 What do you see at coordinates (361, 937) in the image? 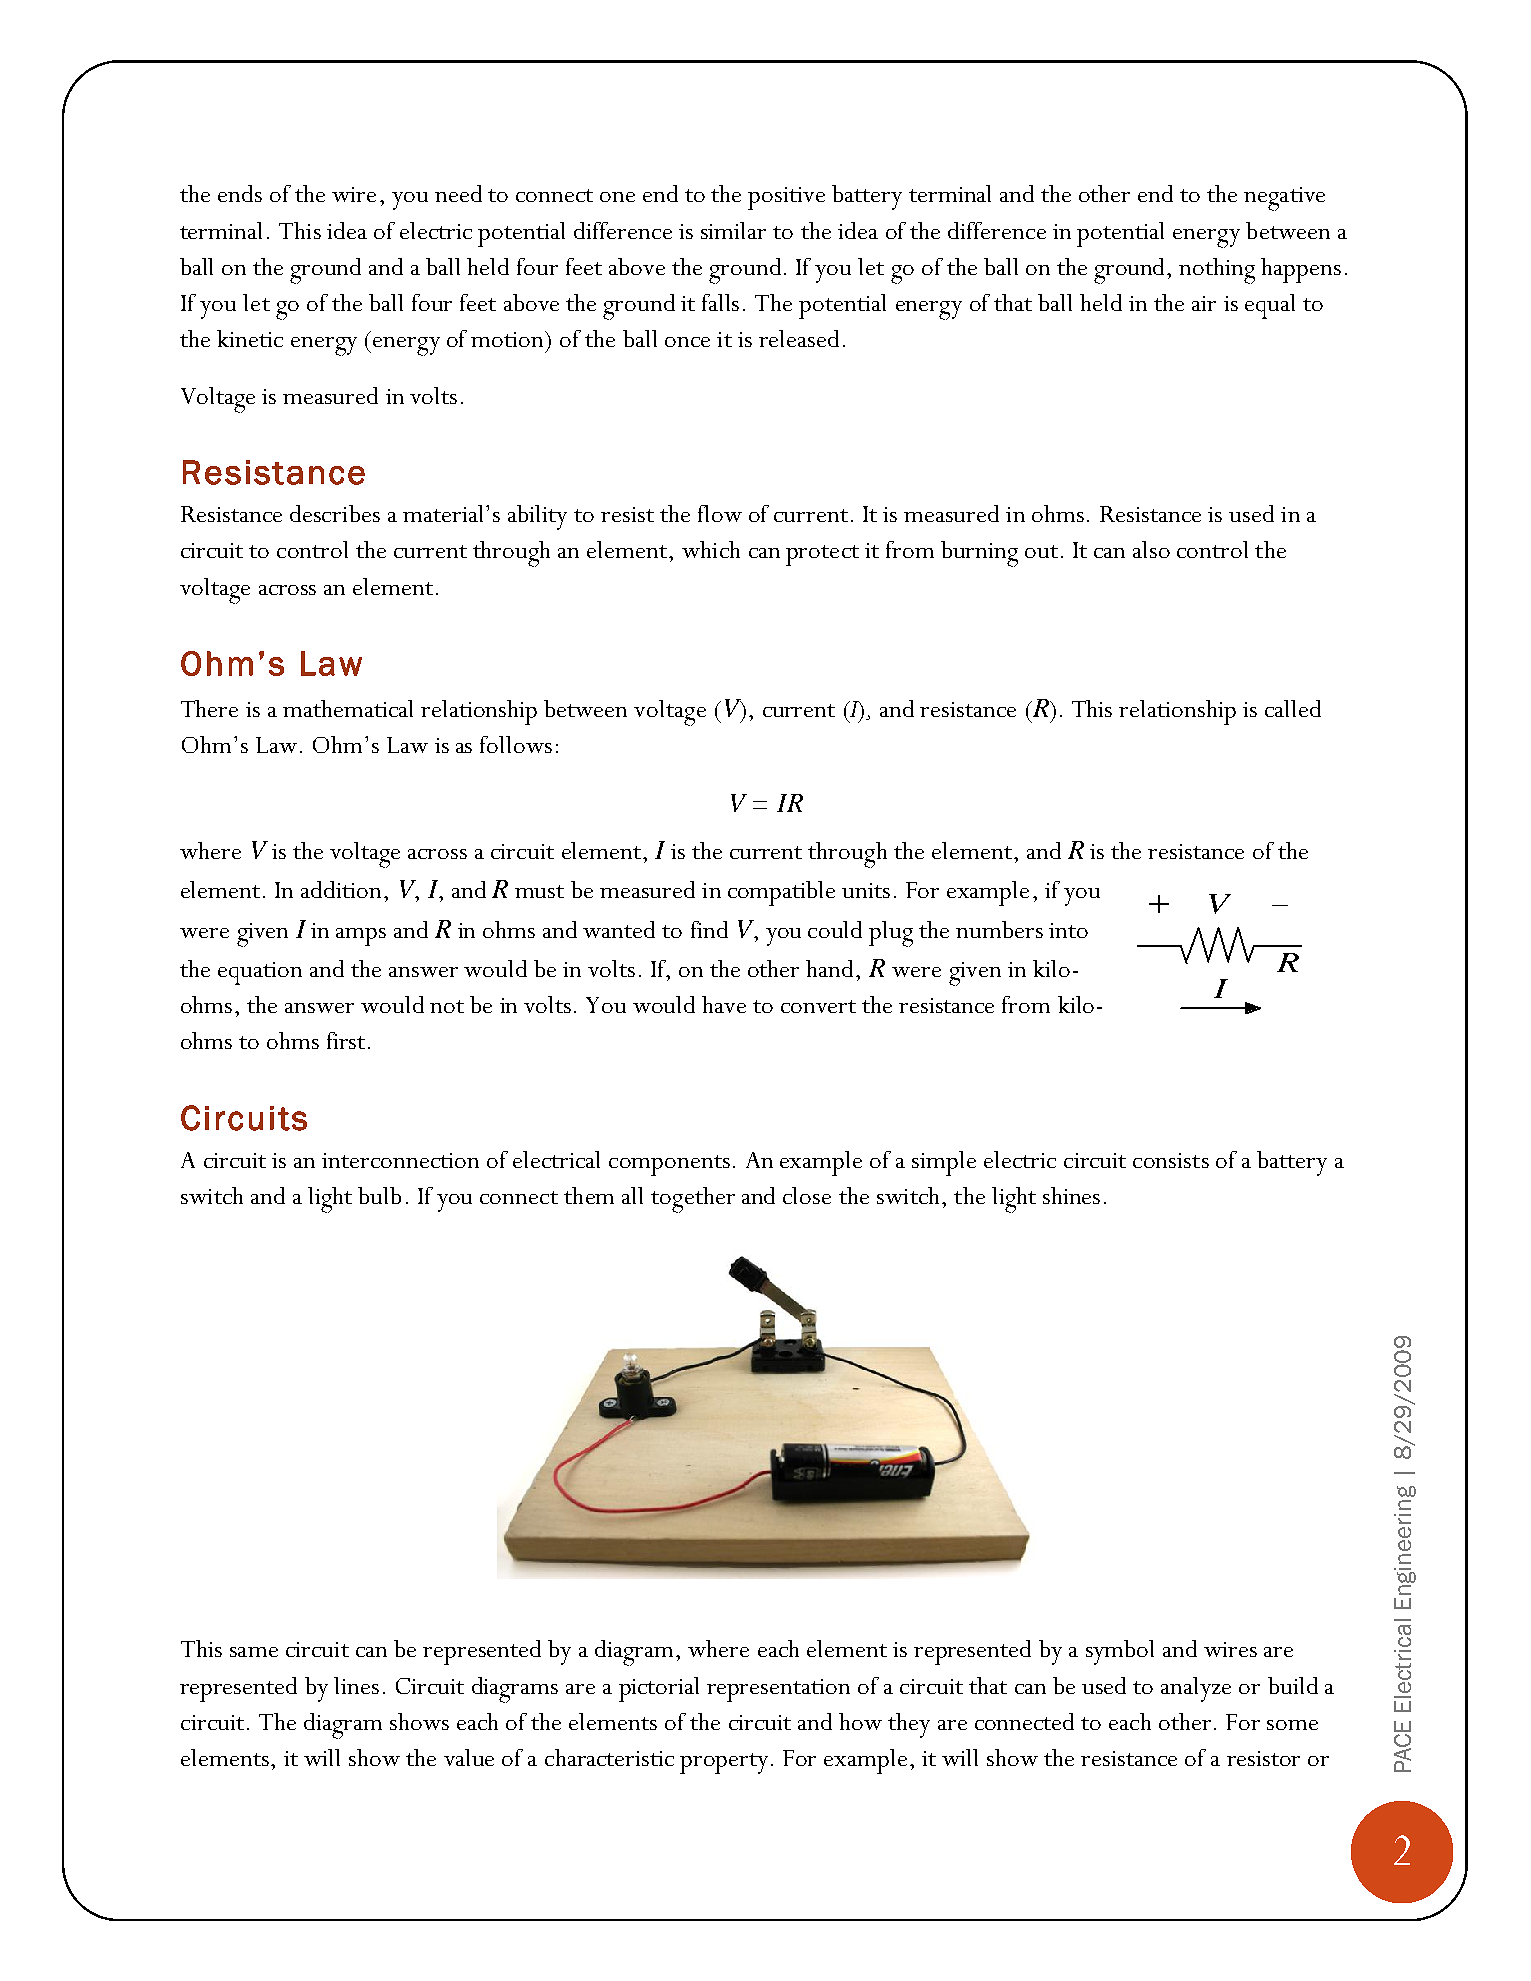
I see `amps` at bounding box center [361, 937].
